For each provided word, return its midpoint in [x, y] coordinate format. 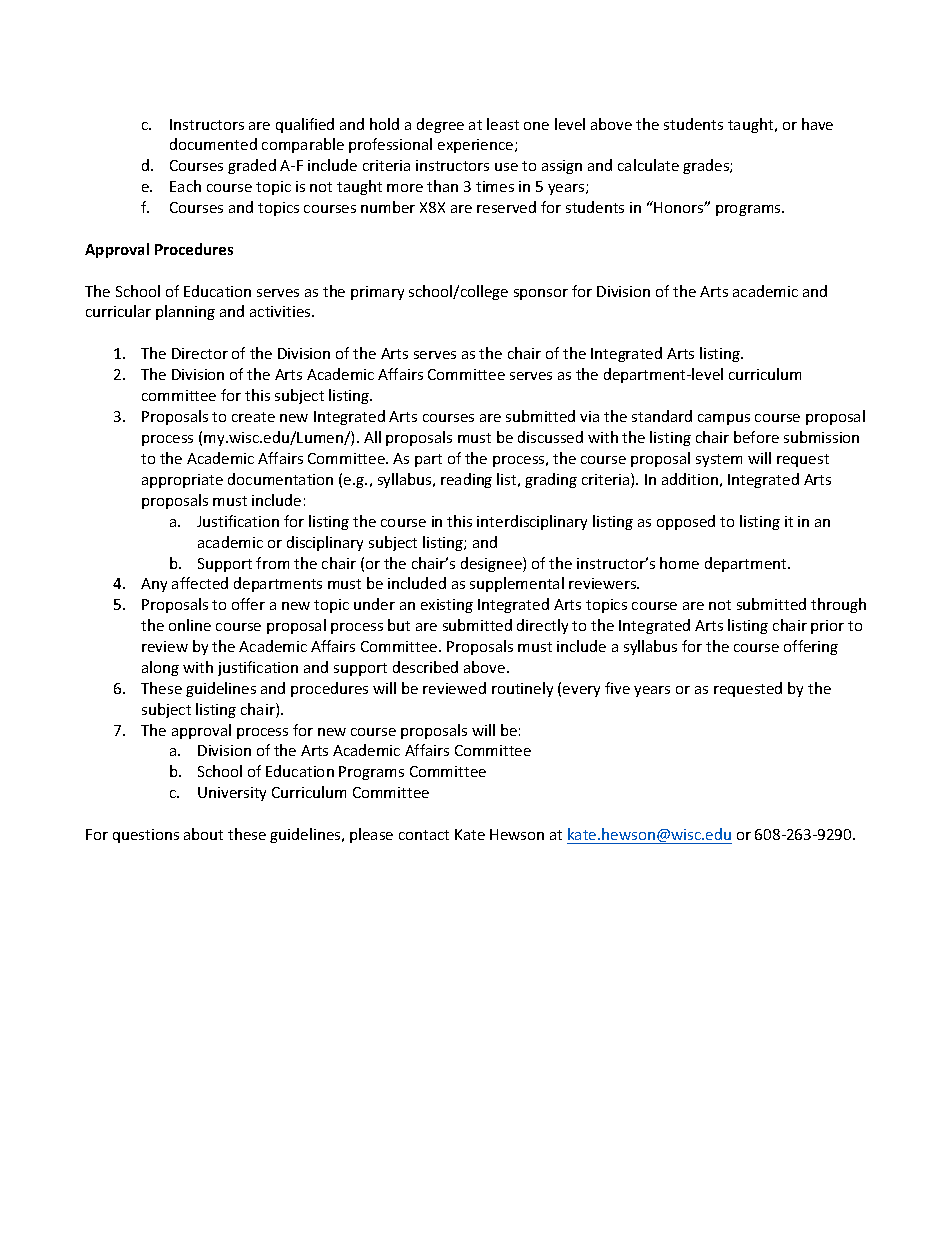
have [817, 124]
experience [477, 146]
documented [213, 144]
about [203, 834]
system [719, 460]
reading [466, 480]
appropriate [182, 481]
